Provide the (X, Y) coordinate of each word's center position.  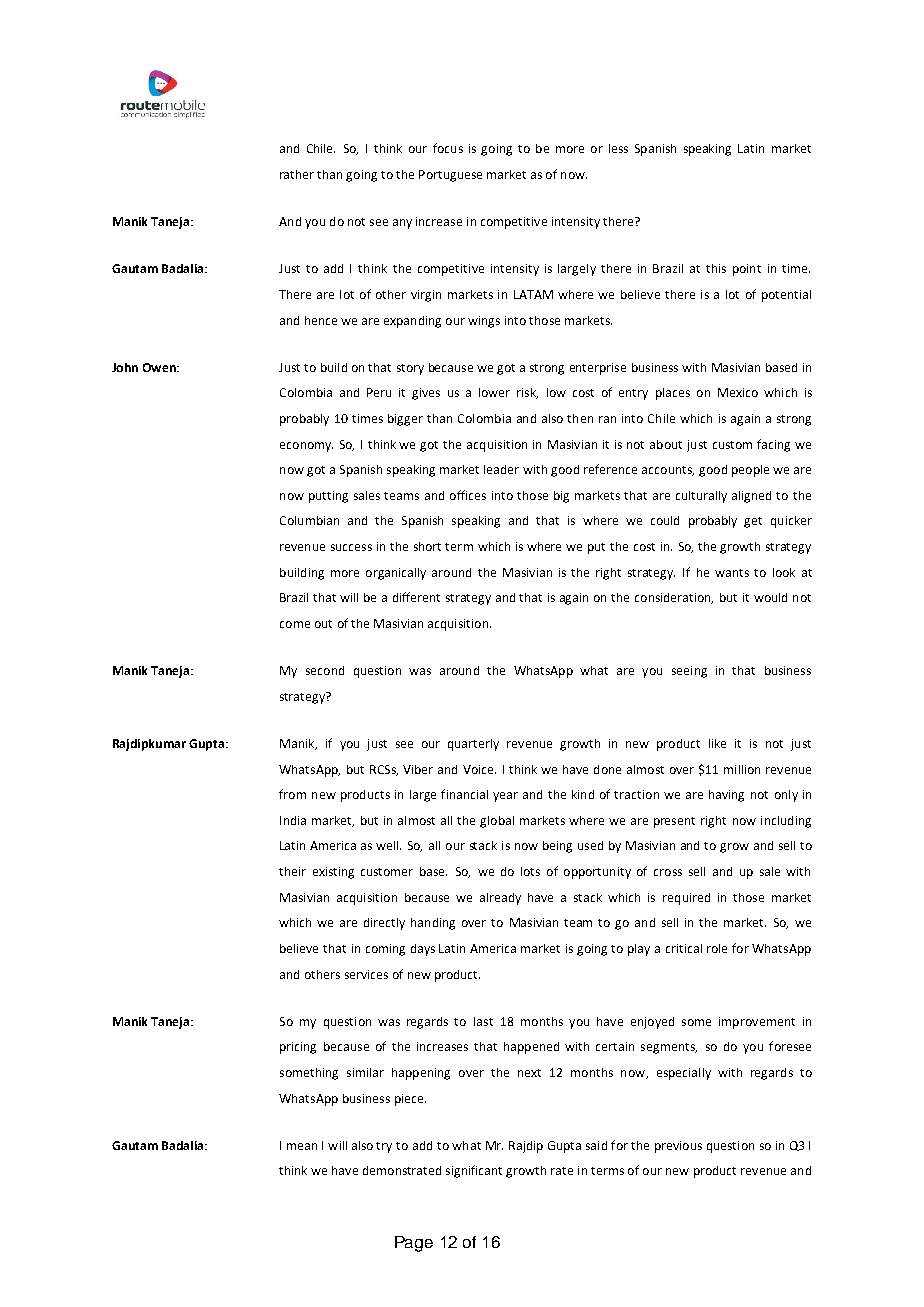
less (618, 148)
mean (302, 1146)
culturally (701, 497)
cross (668, 872)
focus (448, 148)
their (292, 871)
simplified (189, 115)
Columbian (309, 520)
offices (468, 495)
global (497, 822)
